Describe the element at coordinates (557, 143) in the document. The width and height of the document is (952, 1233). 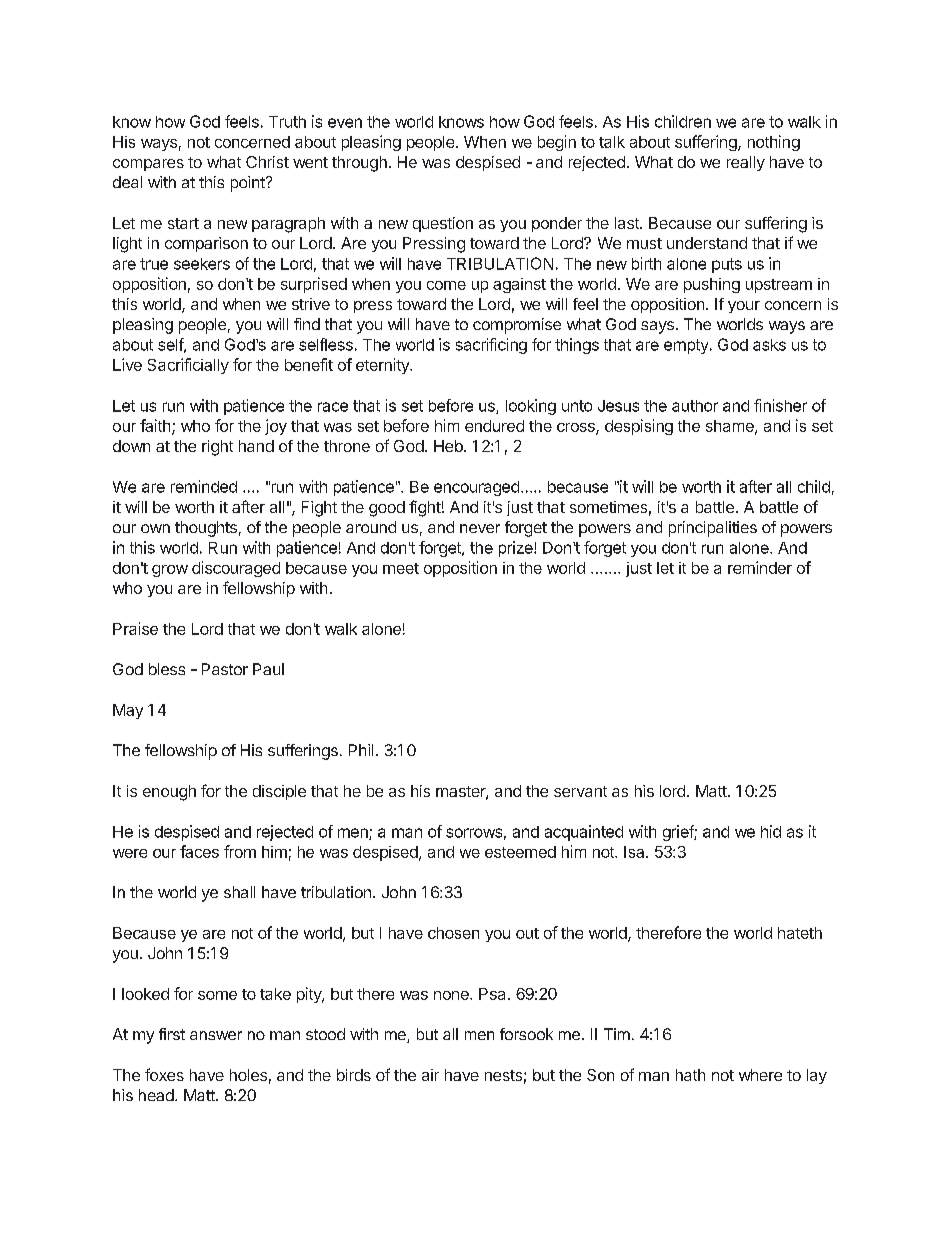
I see `begin` at that location.
